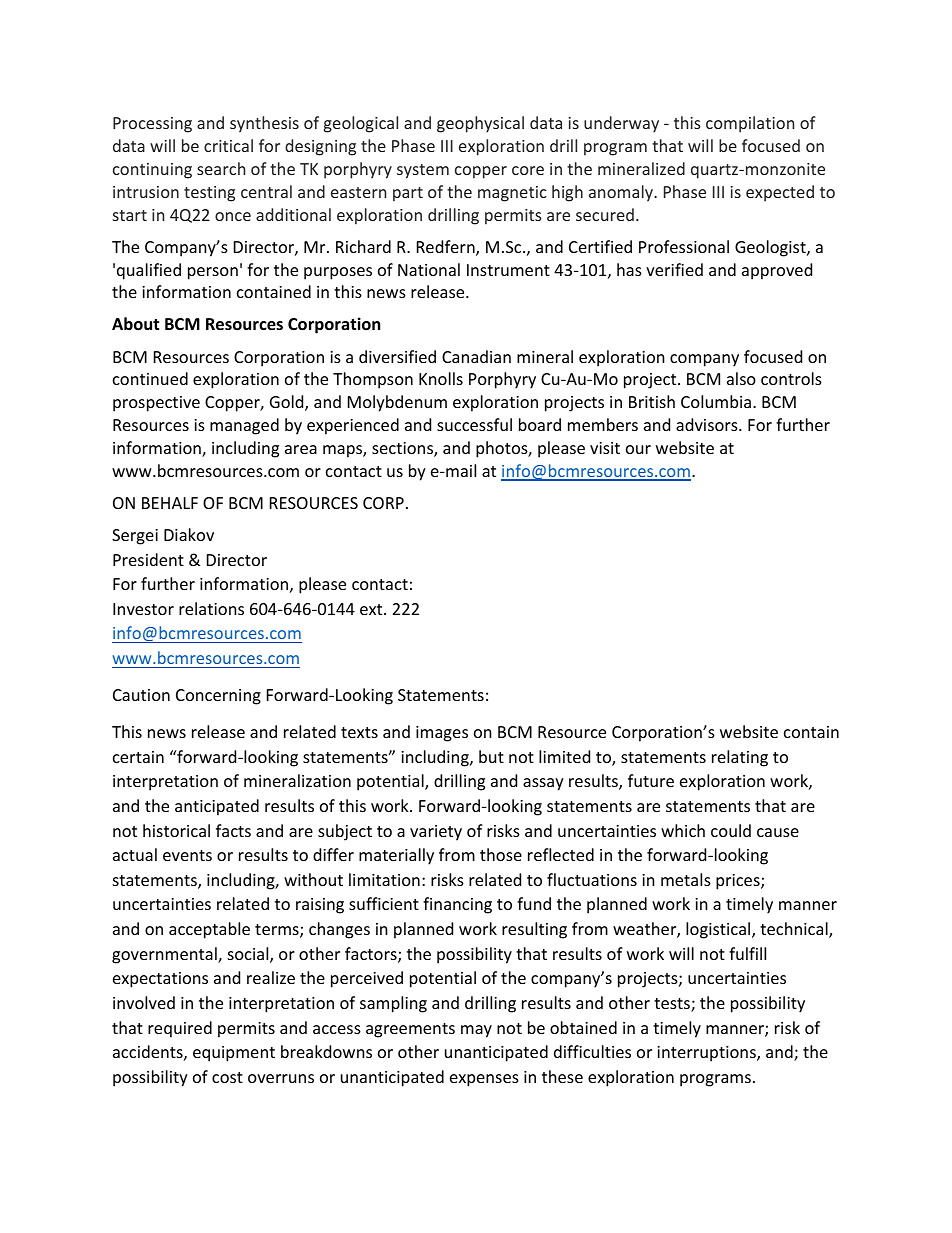 This image has width=952, height=1233. I want to click on Caution, so click(141, 695).
